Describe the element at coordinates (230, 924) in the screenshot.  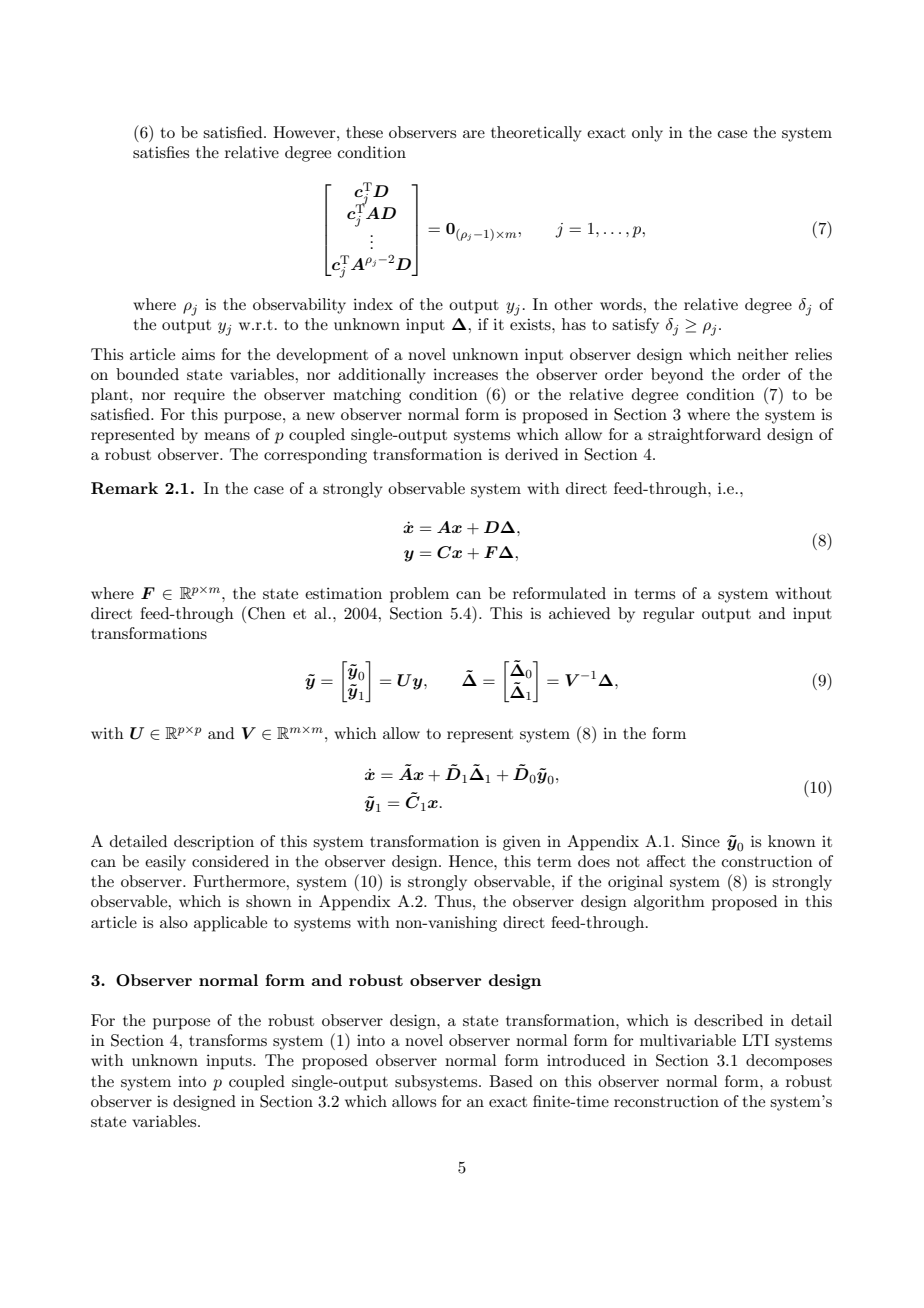
I see `applicable` at that location.
